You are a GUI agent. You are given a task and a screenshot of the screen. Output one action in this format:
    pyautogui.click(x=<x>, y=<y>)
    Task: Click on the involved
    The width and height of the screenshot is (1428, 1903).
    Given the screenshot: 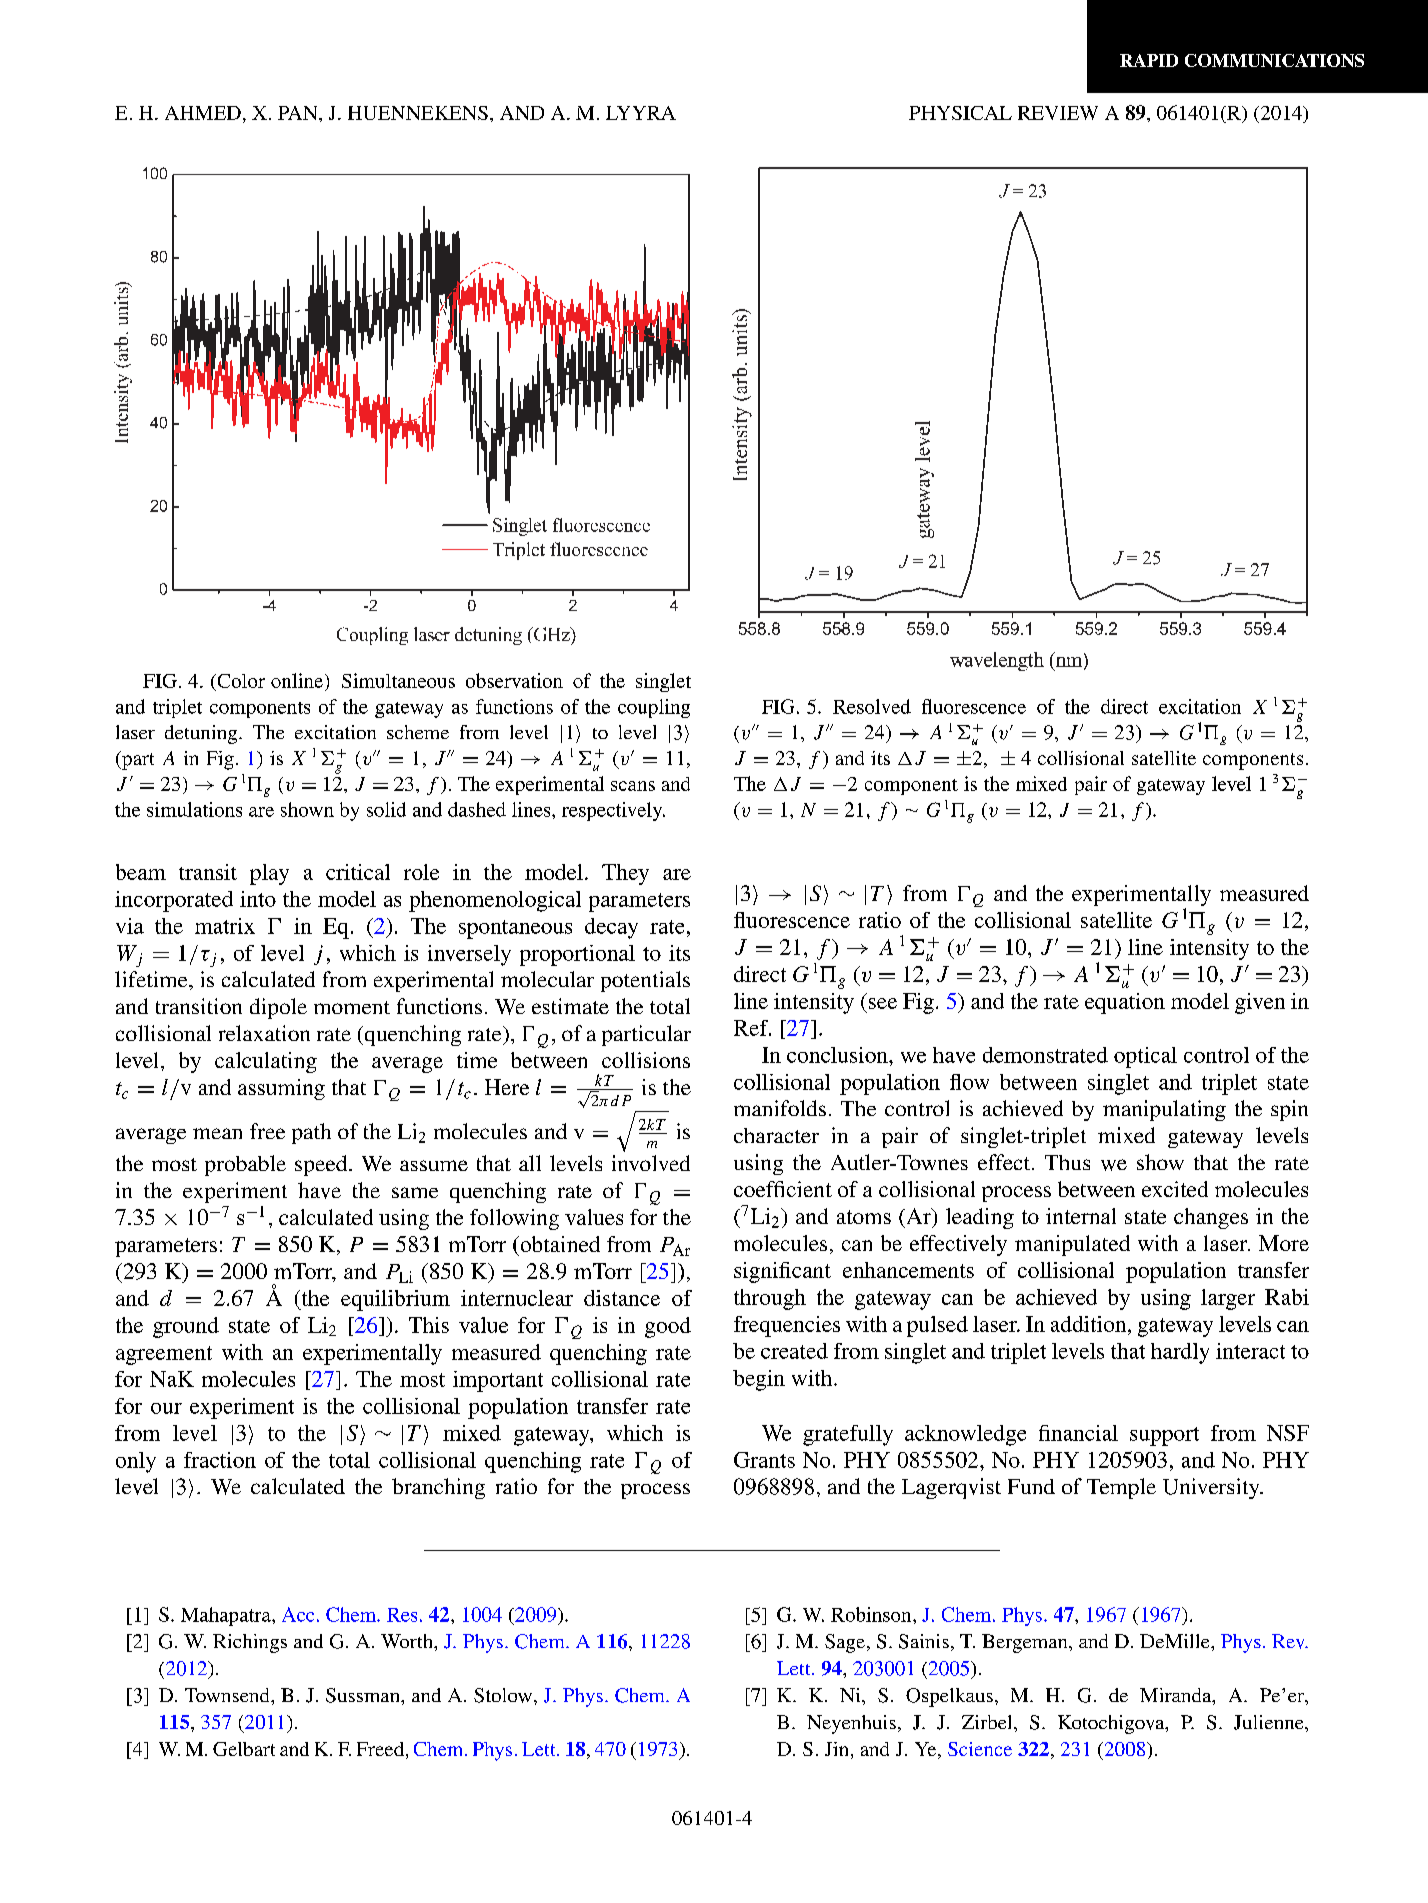 What is the action you would take?
    pyautogui.click(x=651, y=1163)
